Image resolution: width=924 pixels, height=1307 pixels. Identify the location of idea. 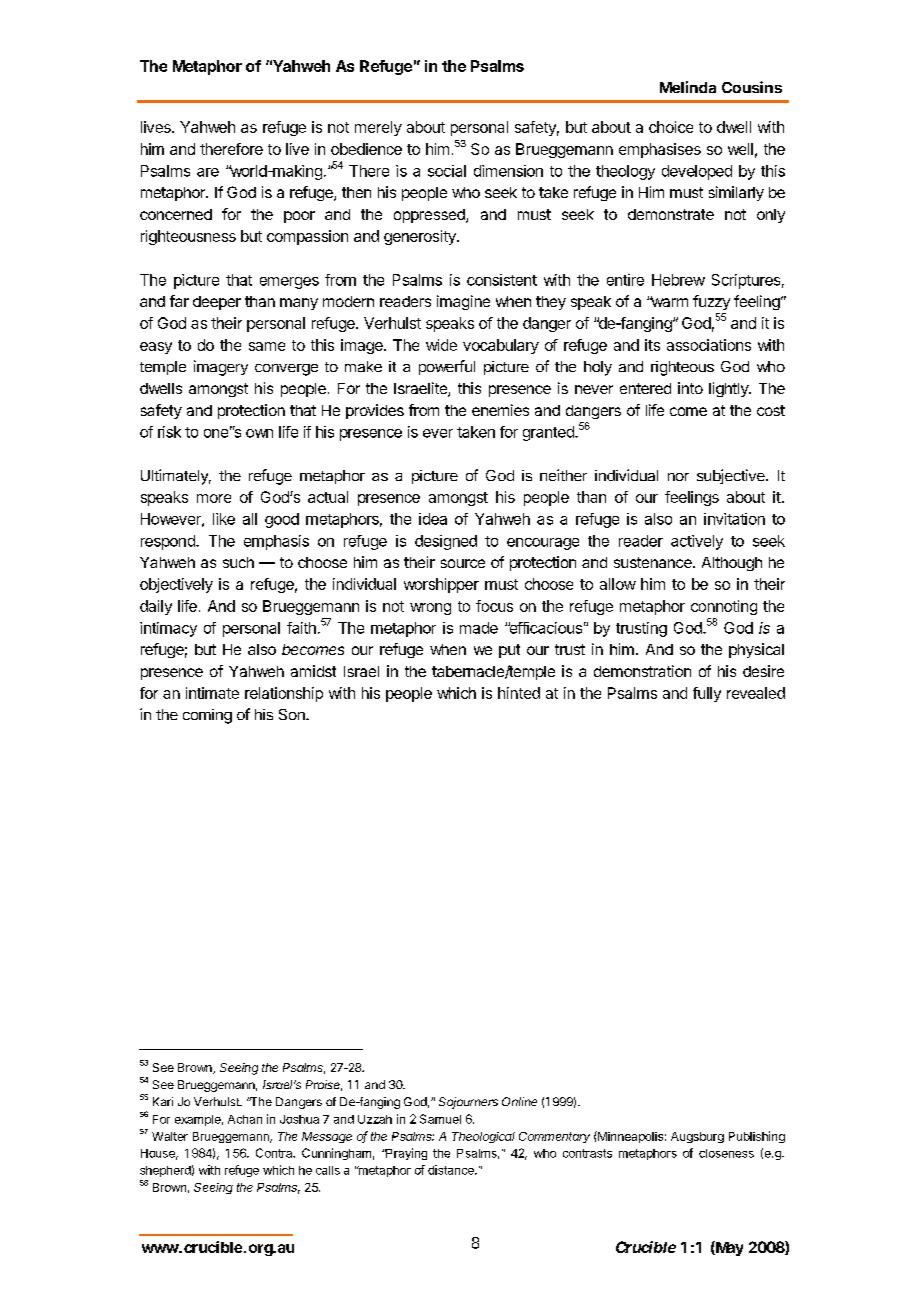
(433, 519).
